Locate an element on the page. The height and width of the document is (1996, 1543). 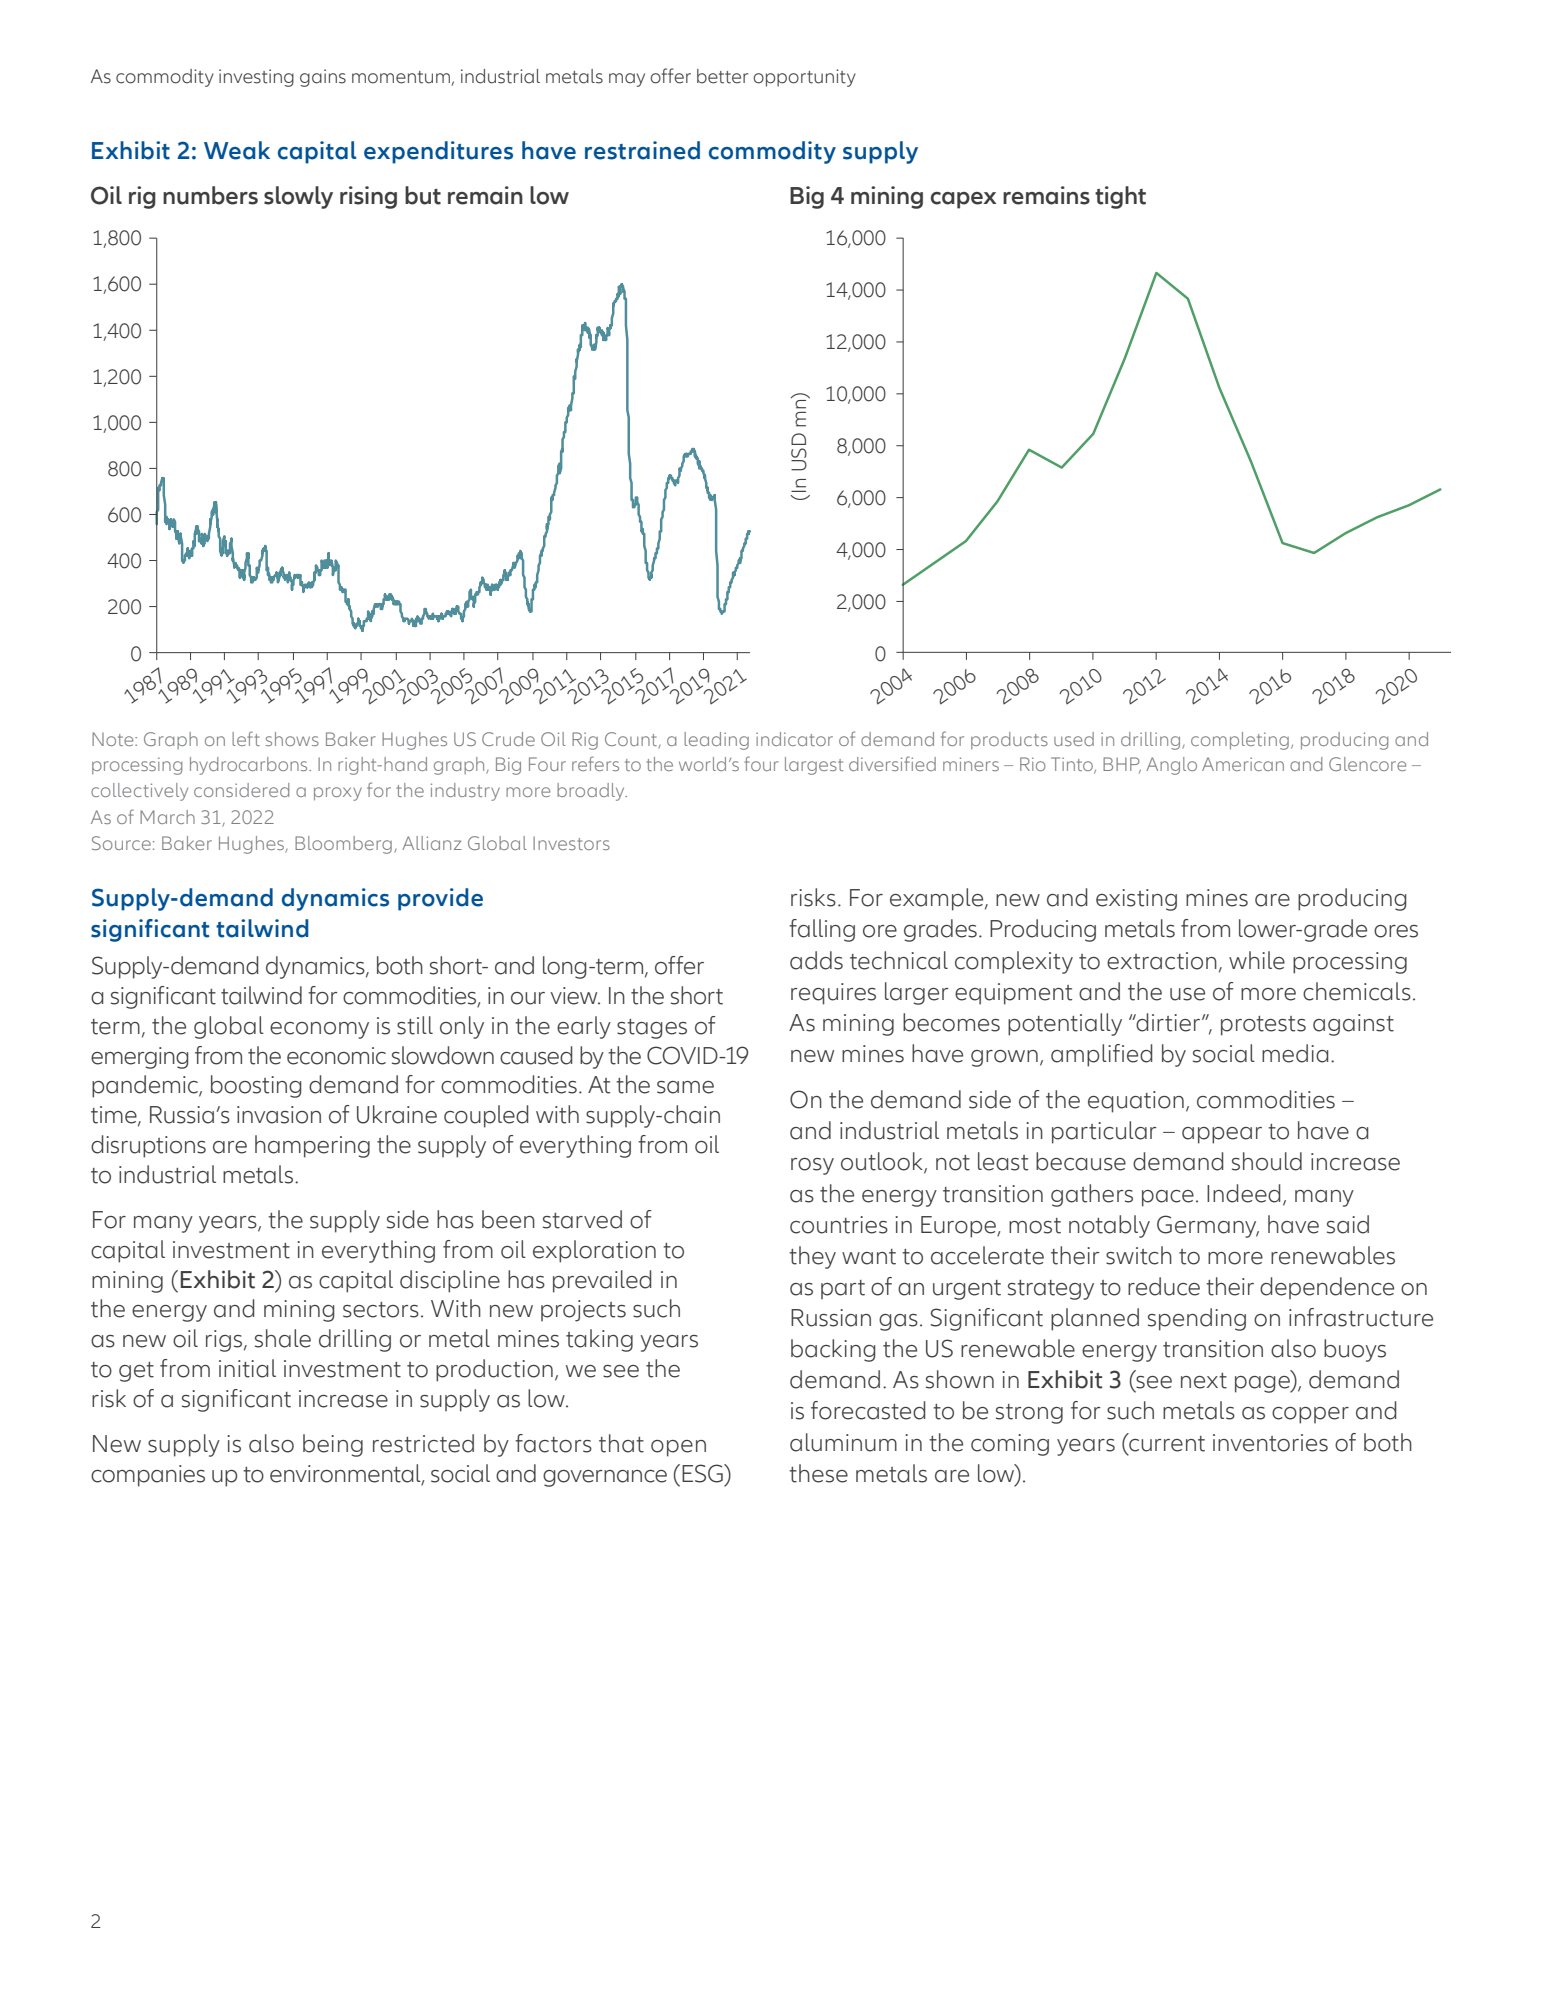
Weak is located at coordinates (237, 150).
